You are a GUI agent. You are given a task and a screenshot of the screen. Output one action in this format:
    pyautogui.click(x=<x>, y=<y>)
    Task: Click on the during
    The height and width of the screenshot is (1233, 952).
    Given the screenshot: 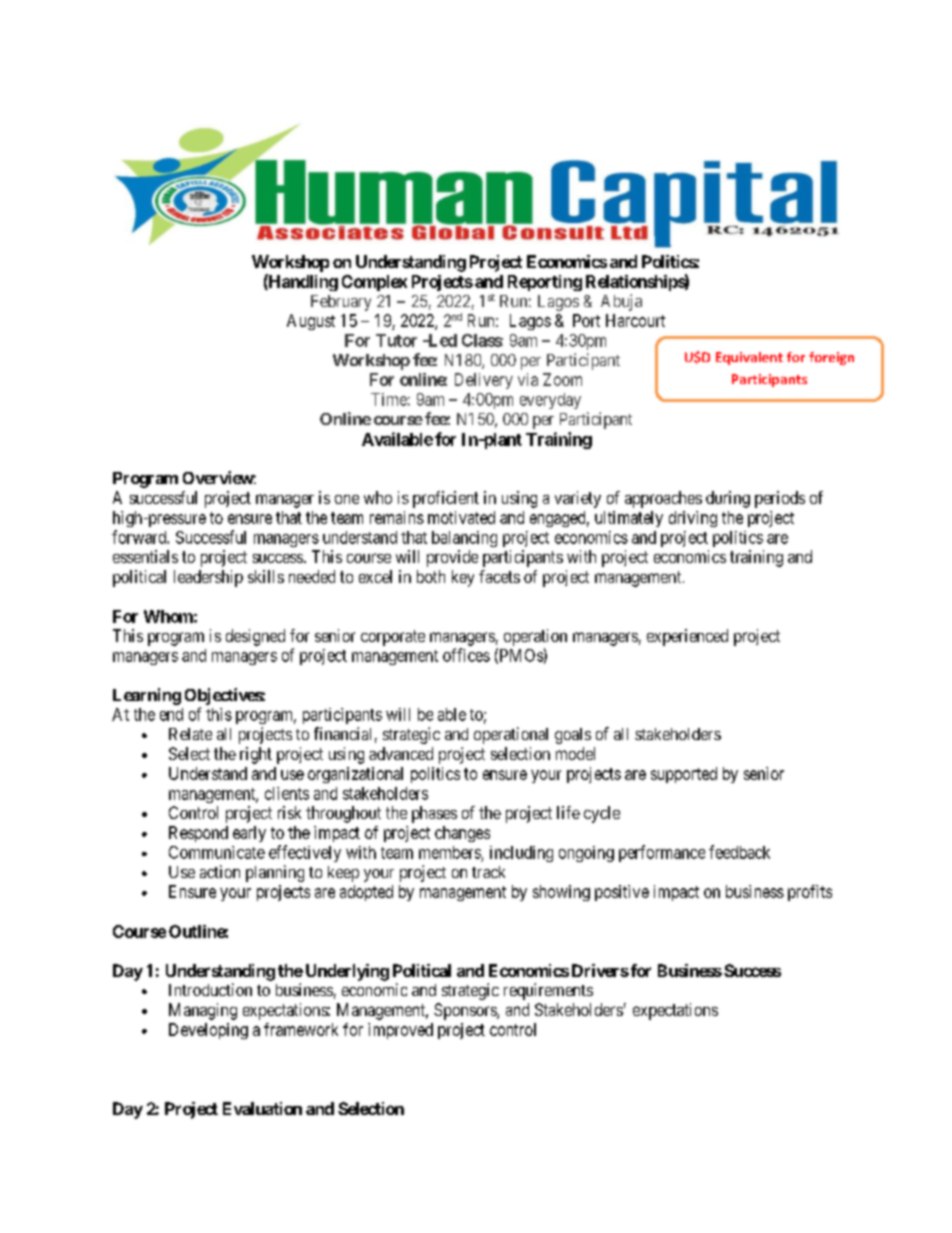 What is the action you would take?
    pyautogui.click(x=728, y=499)
